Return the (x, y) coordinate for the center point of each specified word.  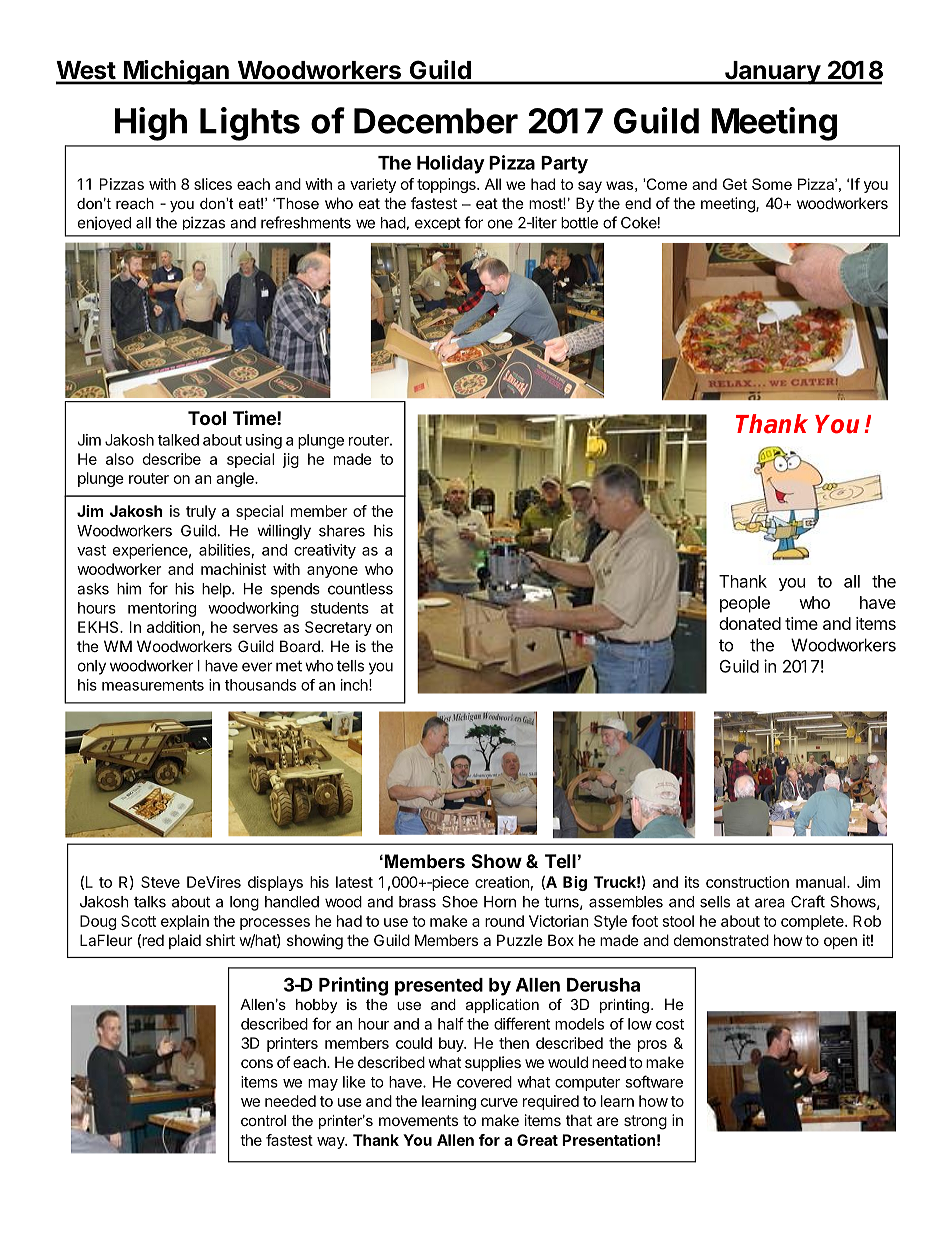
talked (178, 440)
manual (820, 882)
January (772, 73)
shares (342, 531)
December (436, 121)
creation (502, 882)
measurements (153, 685)
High (151, 124)
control (263, 1120)
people (745, 604)
